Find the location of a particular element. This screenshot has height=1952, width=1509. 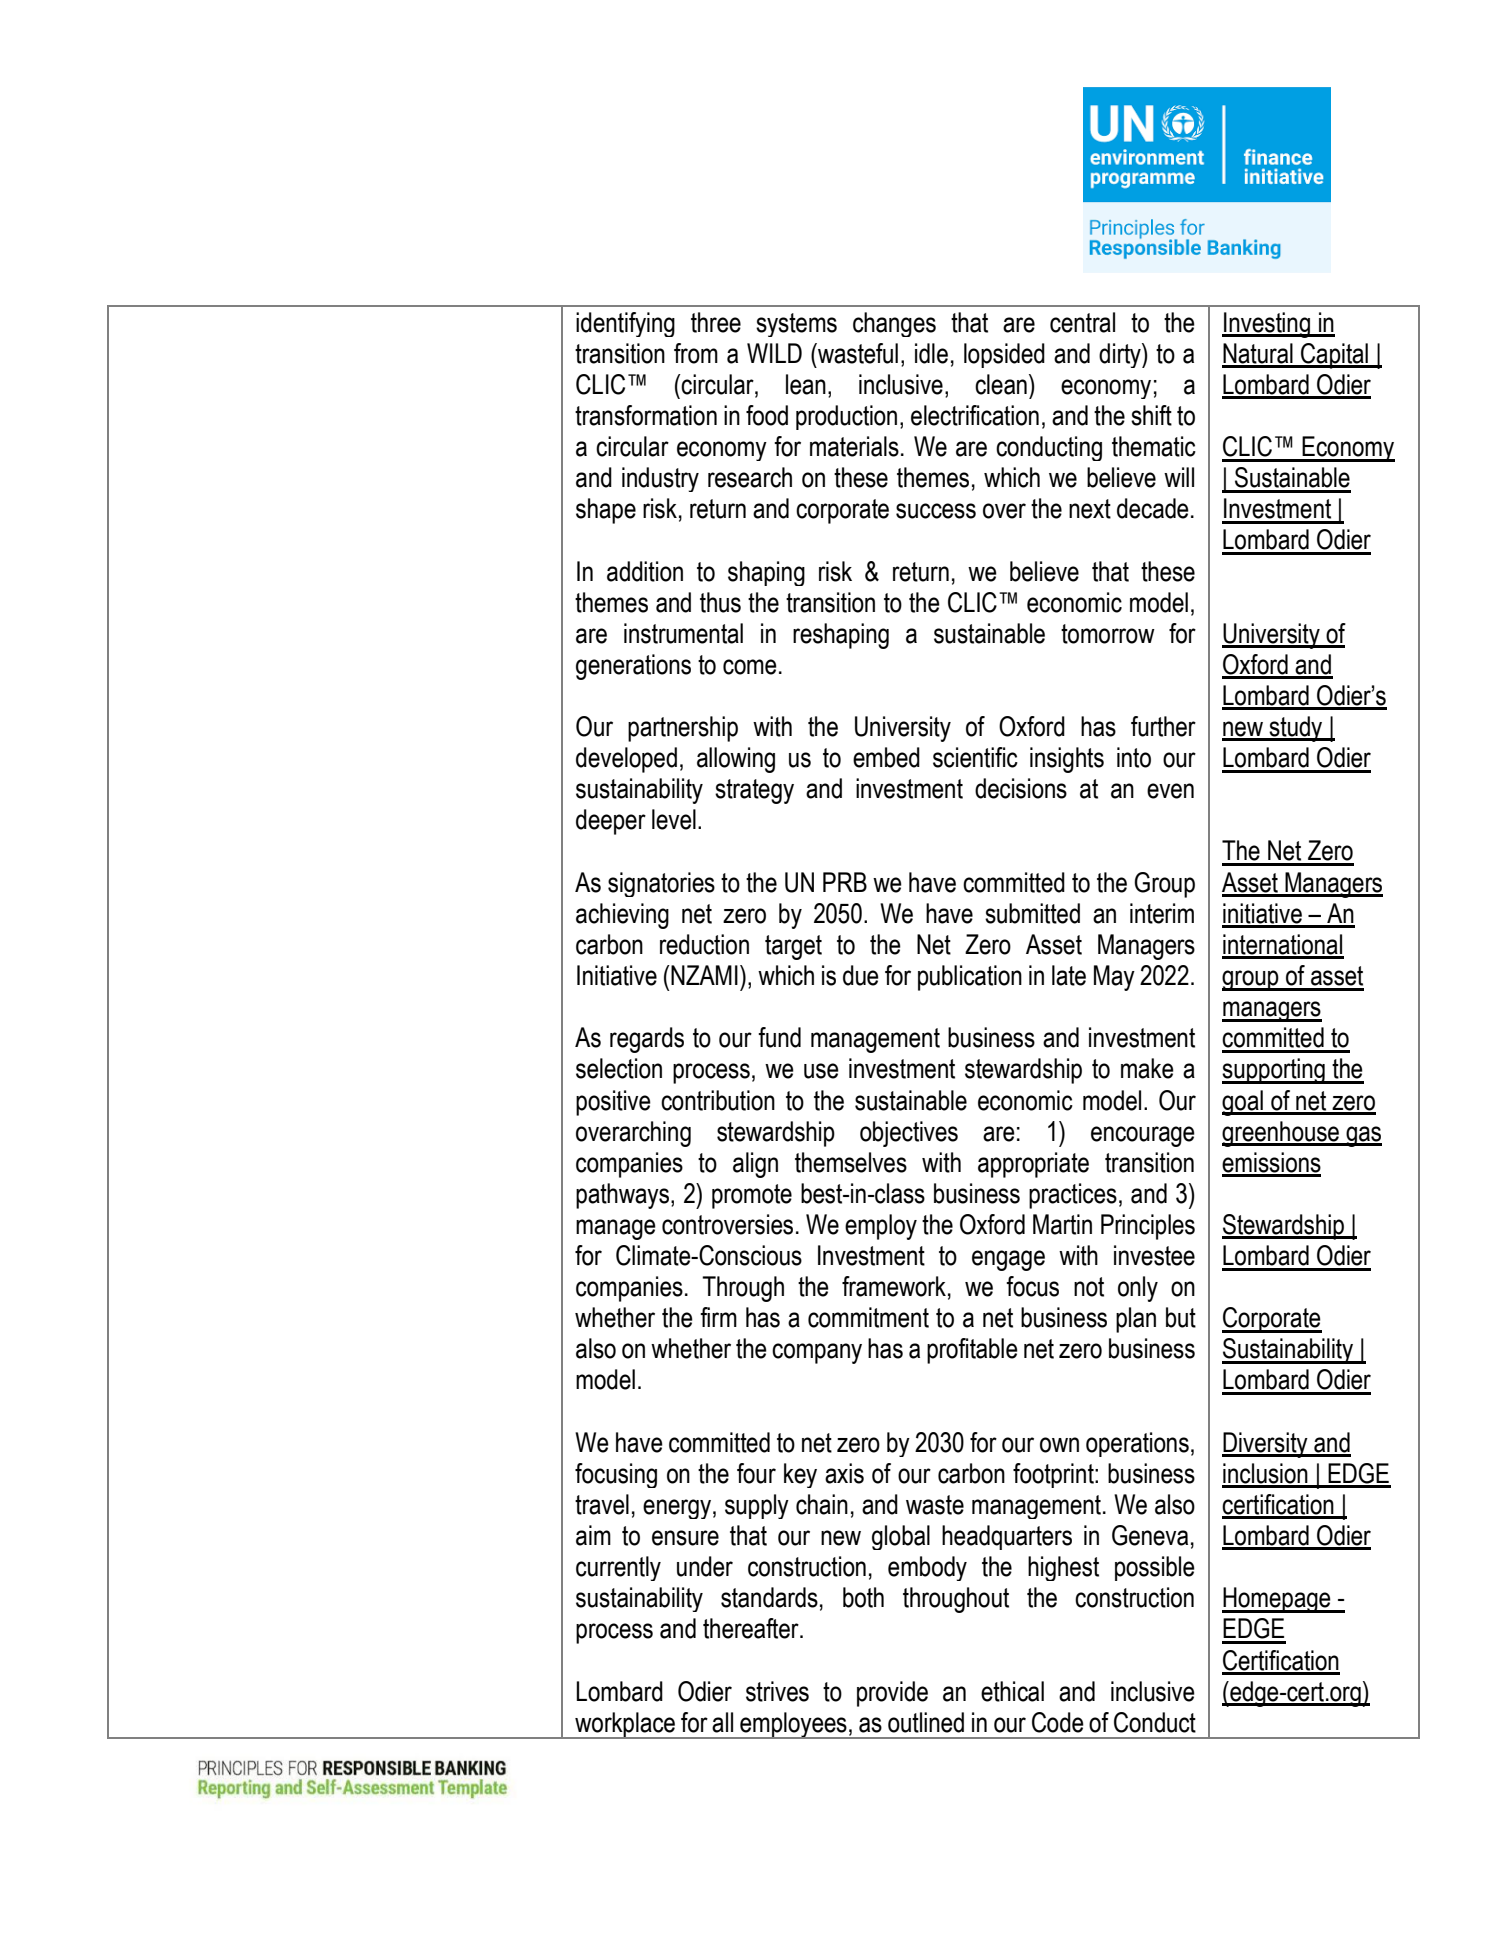

decisions is located at coordinates (1021, 788).
